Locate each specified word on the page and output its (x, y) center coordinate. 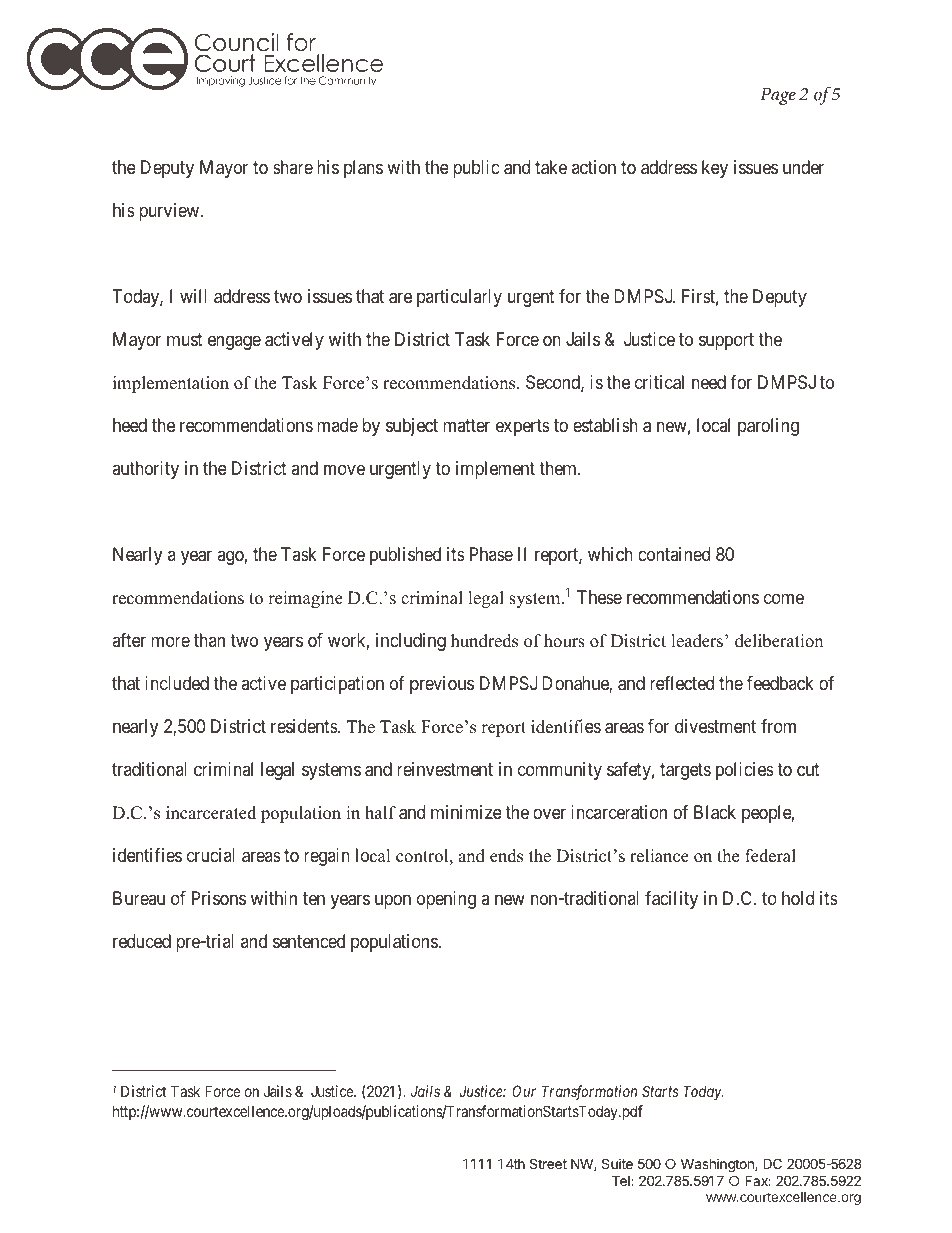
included (177, 683)
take (551, 167)
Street (548, 1163)
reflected (682, 683)
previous (442, 685)
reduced (142, 941)
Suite (617, 1163)
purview (170, 212)
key (715, 169)
